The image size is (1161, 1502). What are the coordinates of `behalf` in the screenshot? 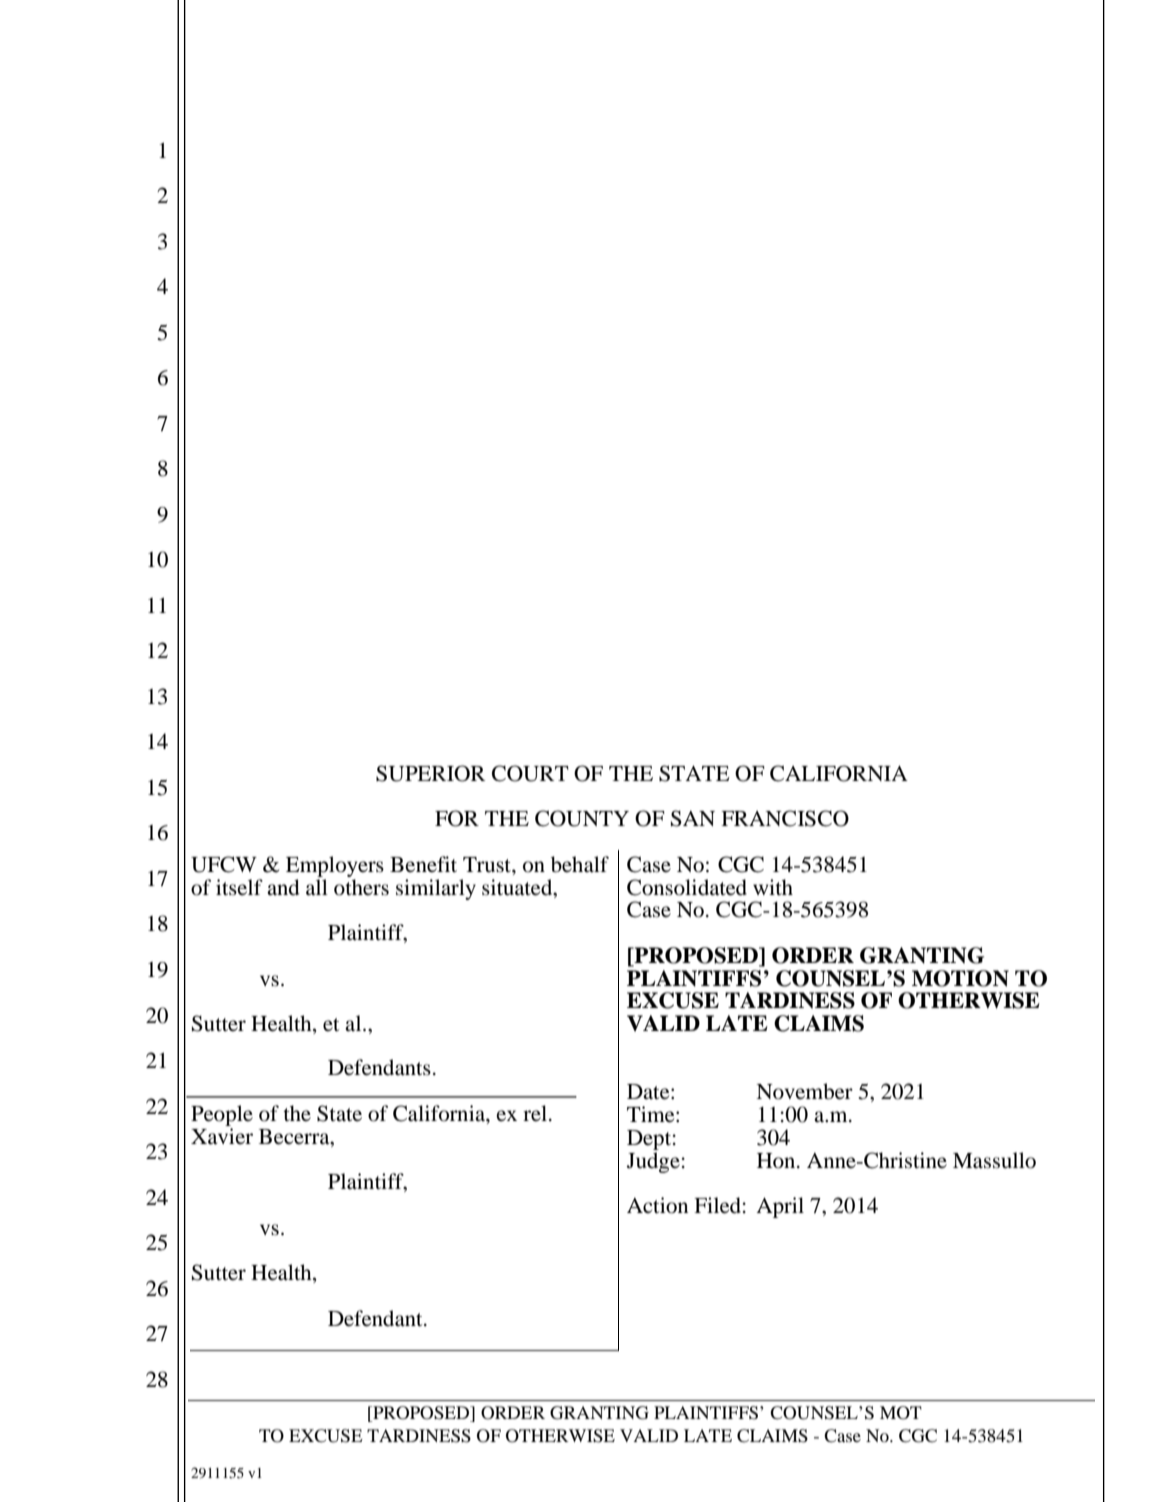 It's located at (580, 864).
